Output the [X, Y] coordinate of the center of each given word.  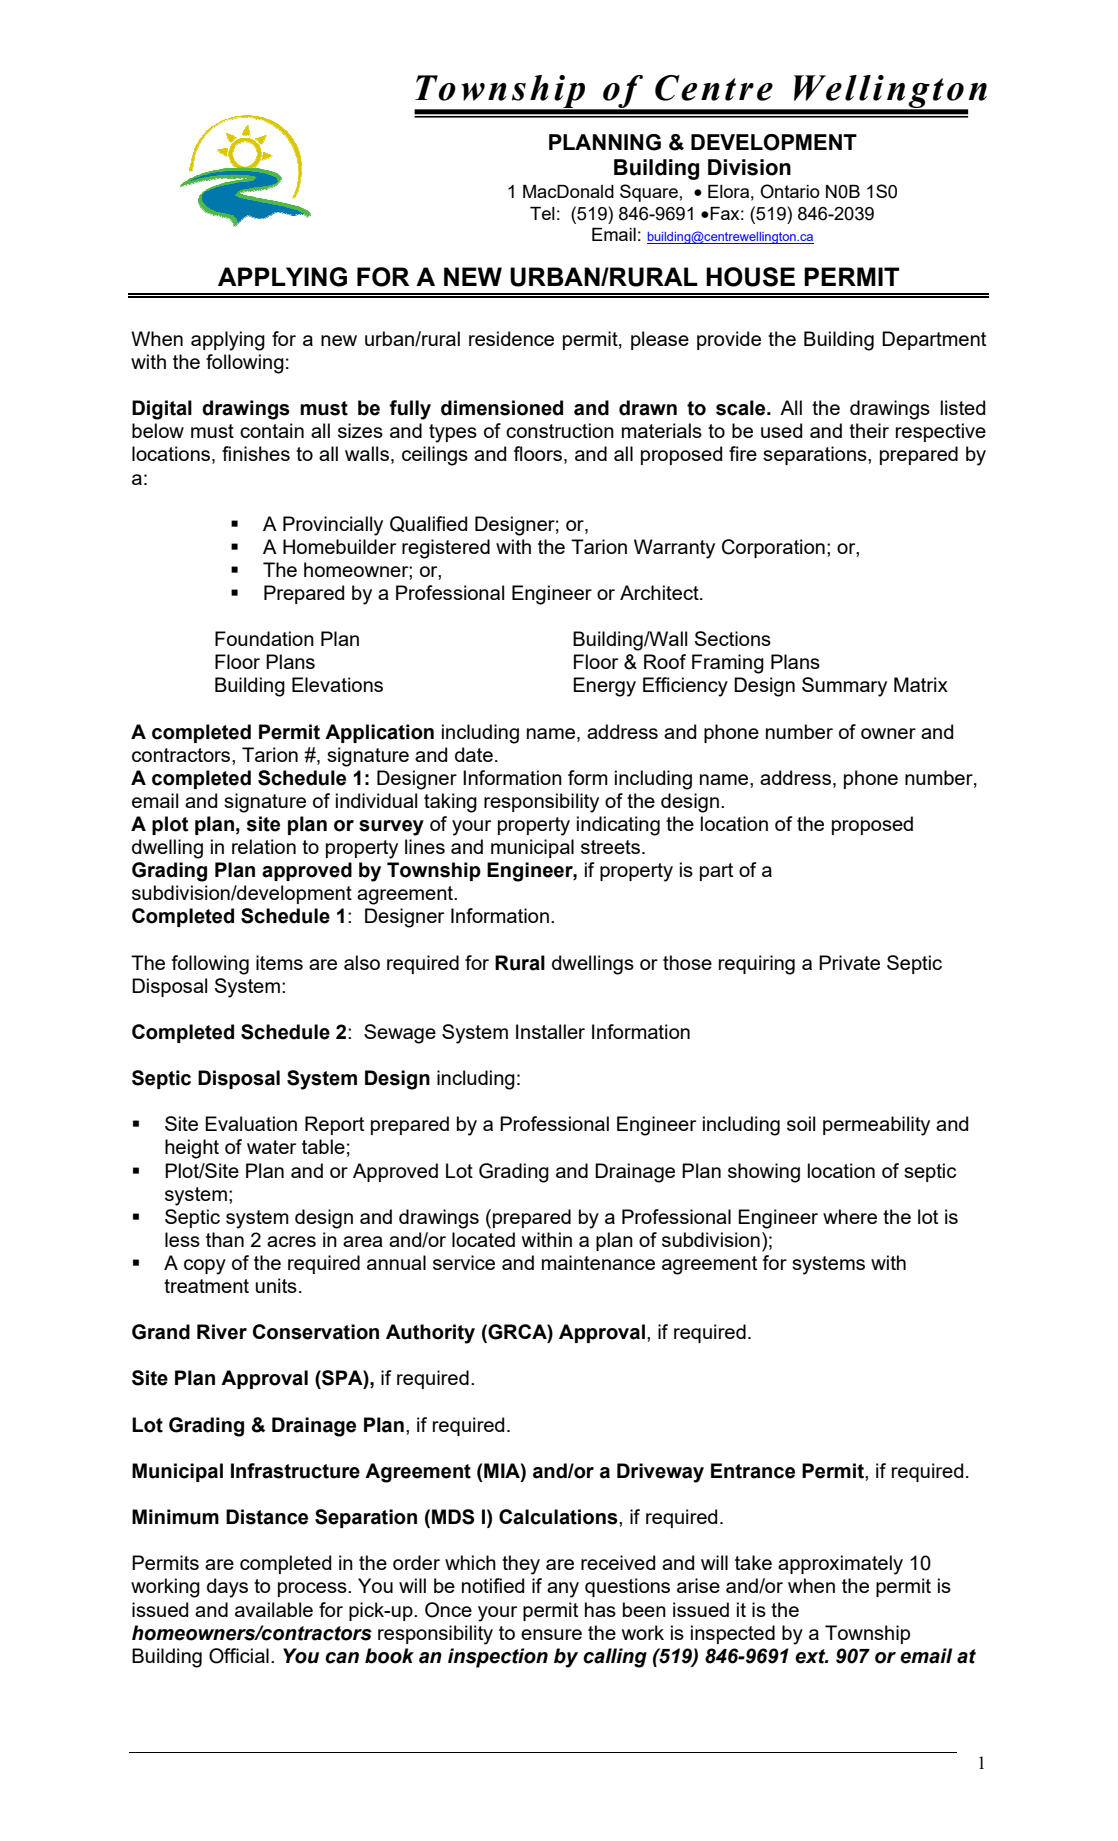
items [279, 962]
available [274, 1609]
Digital [162, 410]
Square [649, 193]
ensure [551, 1634]
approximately [840, 1565]
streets [612, 847]
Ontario [790, 191]
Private [849, 962]
